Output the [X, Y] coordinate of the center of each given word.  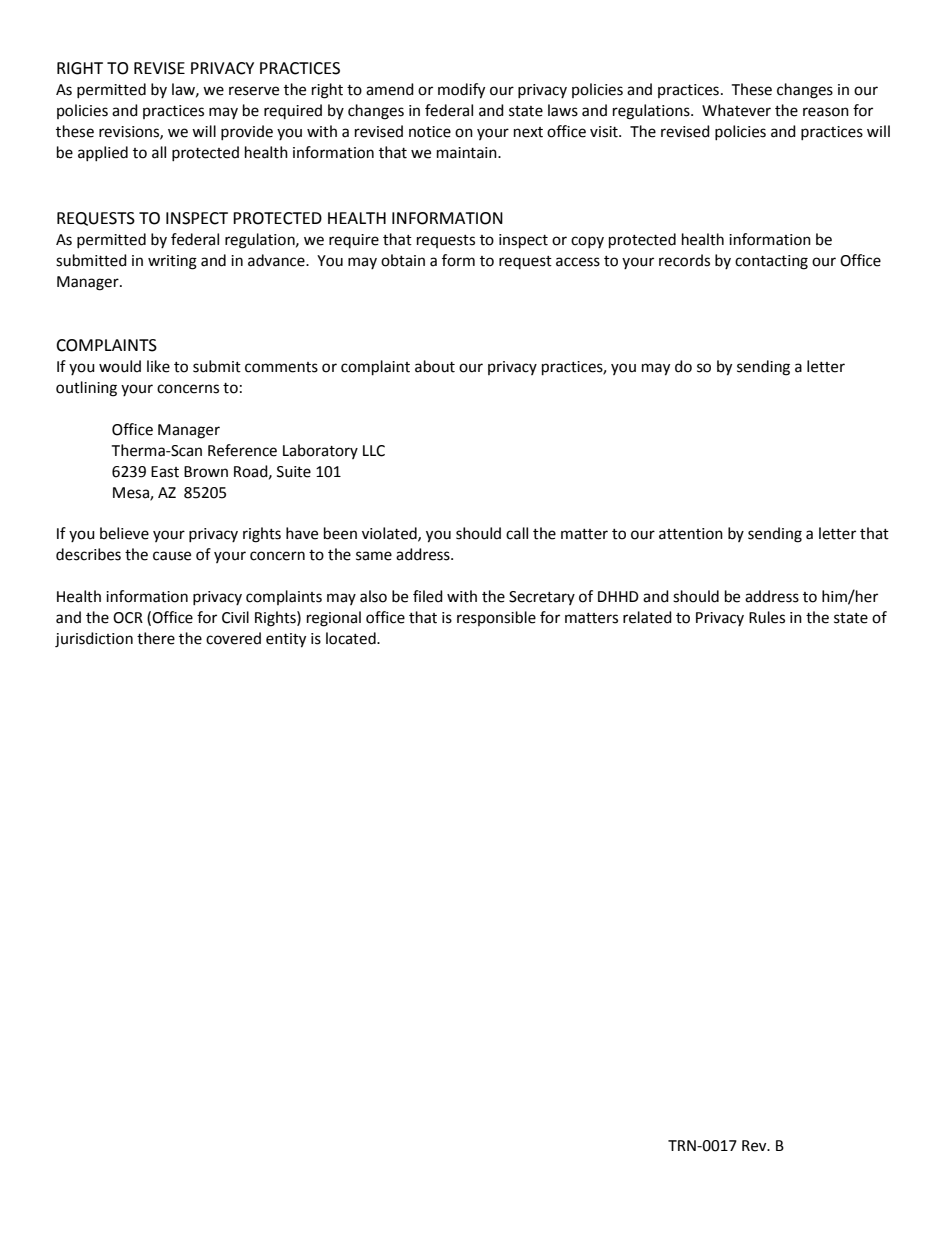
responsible [496, 618]
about [435, 366]
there [156, 638]
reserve [254, 91]
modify [461, 91]
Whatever [736, 110]
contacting [771, 262]
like [158, 366]
